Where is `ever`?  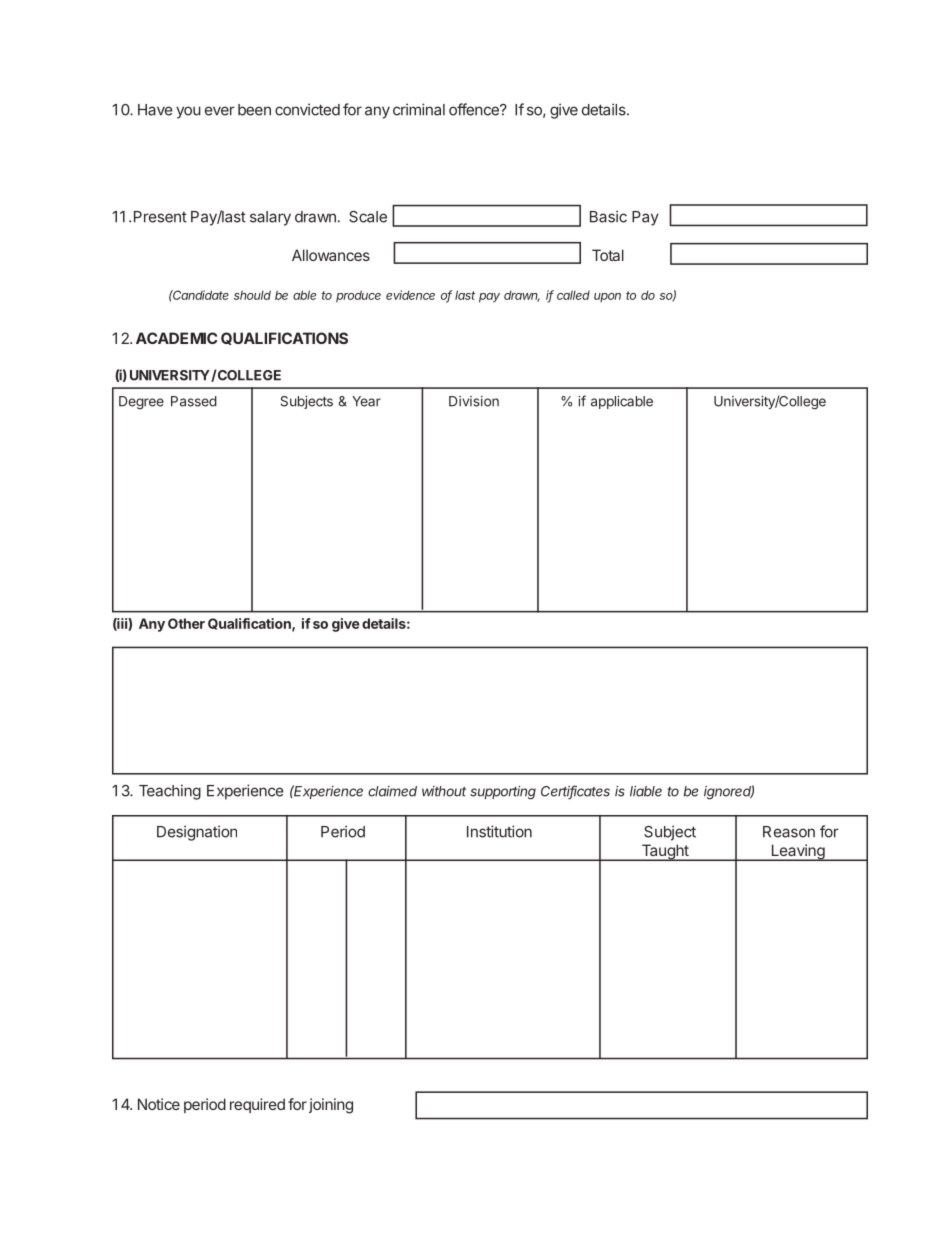
ever is located at coordinates (220, 111).
